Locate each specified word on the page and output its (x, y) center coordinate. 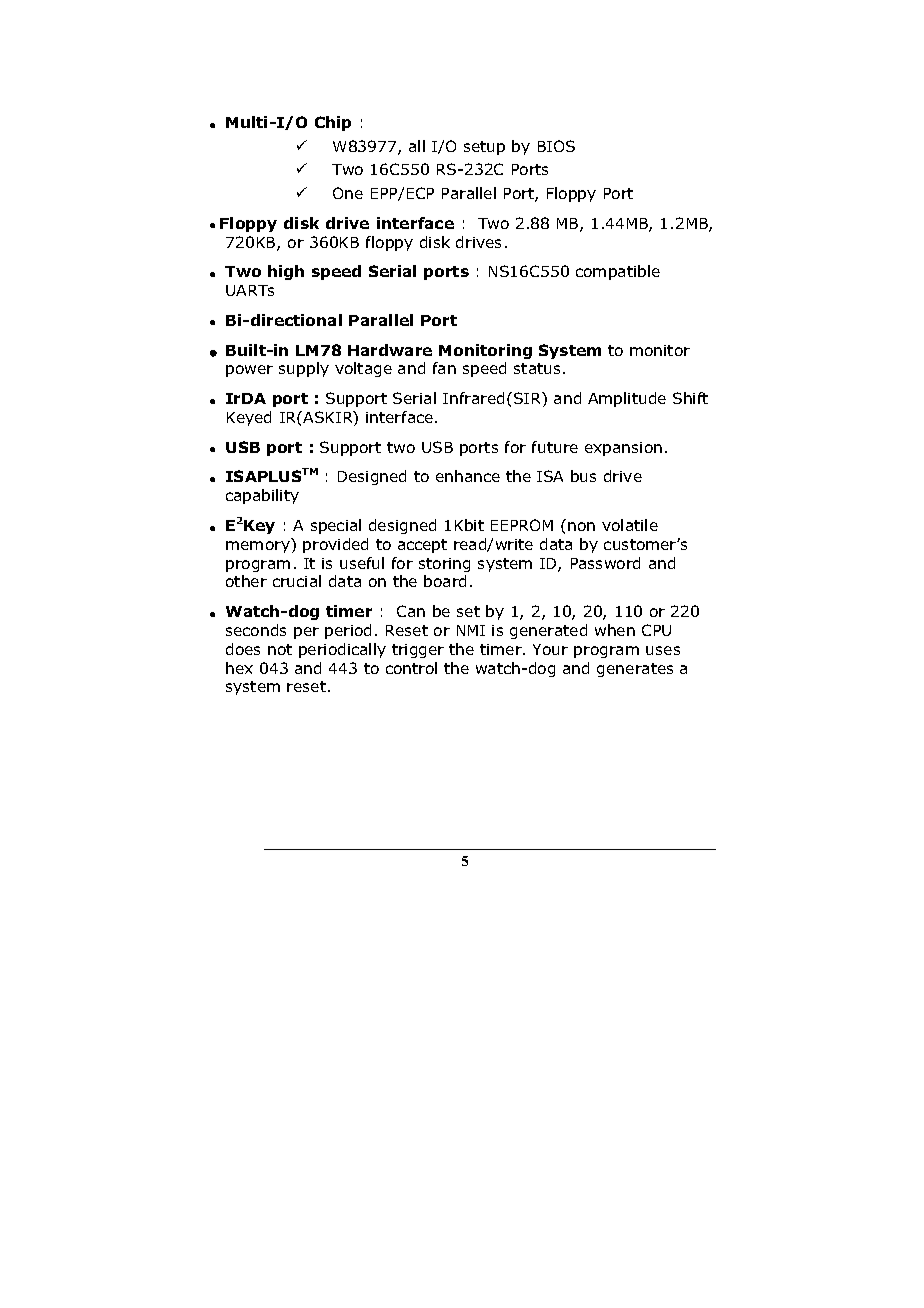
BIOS (556, 146)
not (280, 649)
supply (304, 369)
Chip (333, 123)
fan (444, 368)
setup (484, 148)
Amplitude (627, 399)
